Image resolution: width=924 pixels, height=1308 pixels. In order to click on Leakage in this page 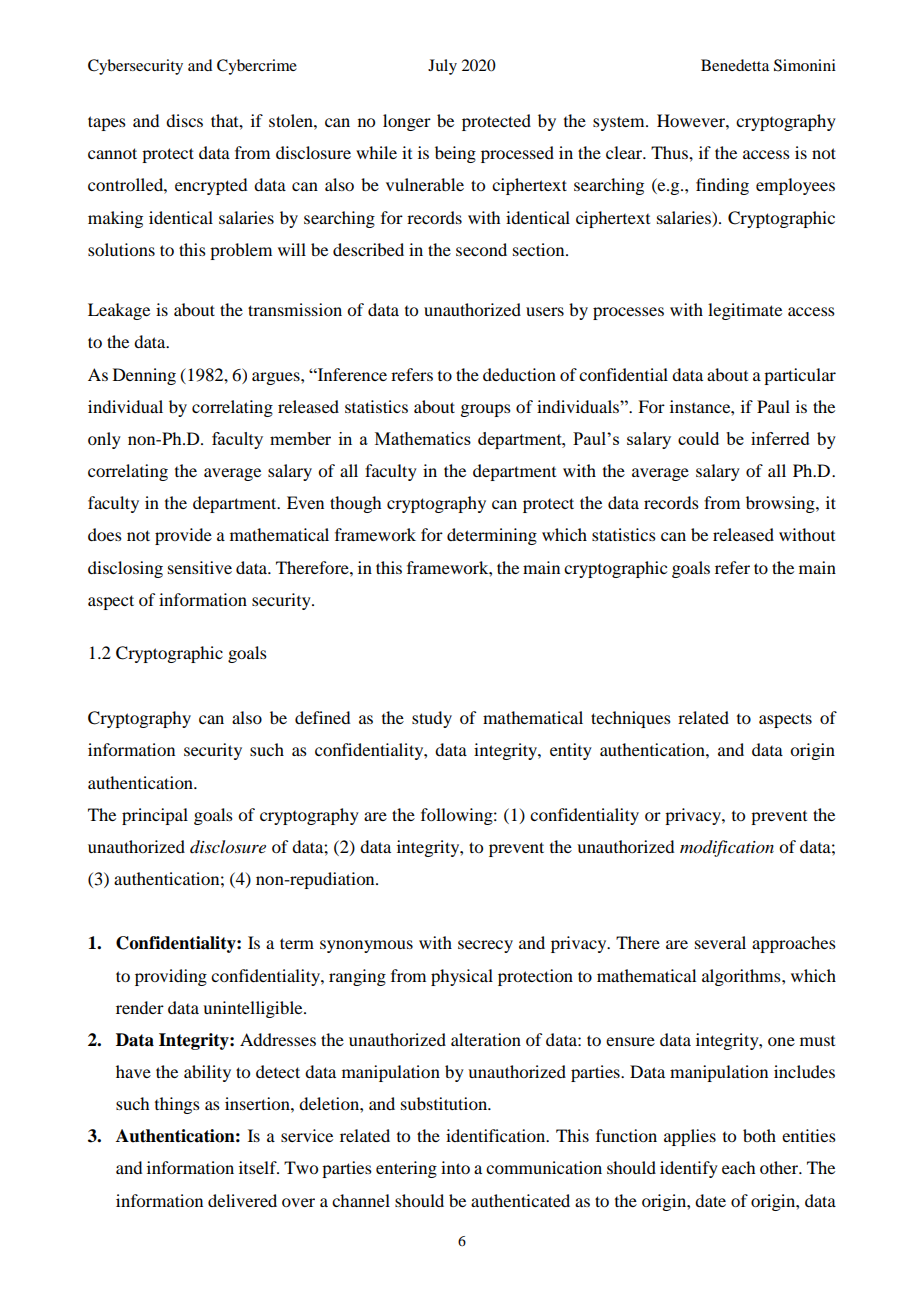, I will do `click(119, 311)`.
